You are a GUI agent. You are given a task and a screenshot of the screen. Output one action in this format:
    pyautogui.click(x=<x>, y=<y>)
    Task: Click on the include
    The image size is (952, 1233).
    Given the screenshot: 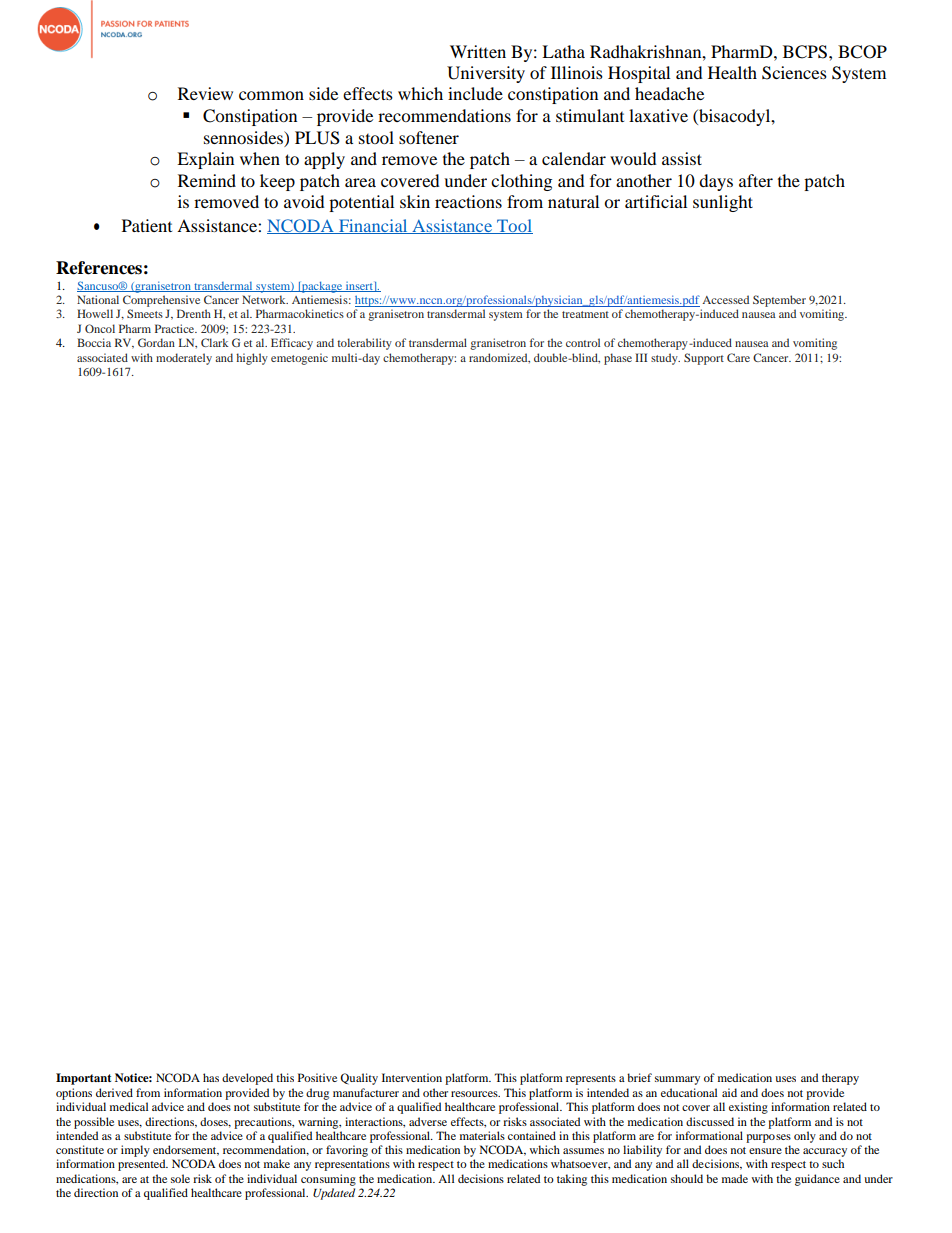 What is the action you would take?
    pyautogui.click(x=475, y=93)
